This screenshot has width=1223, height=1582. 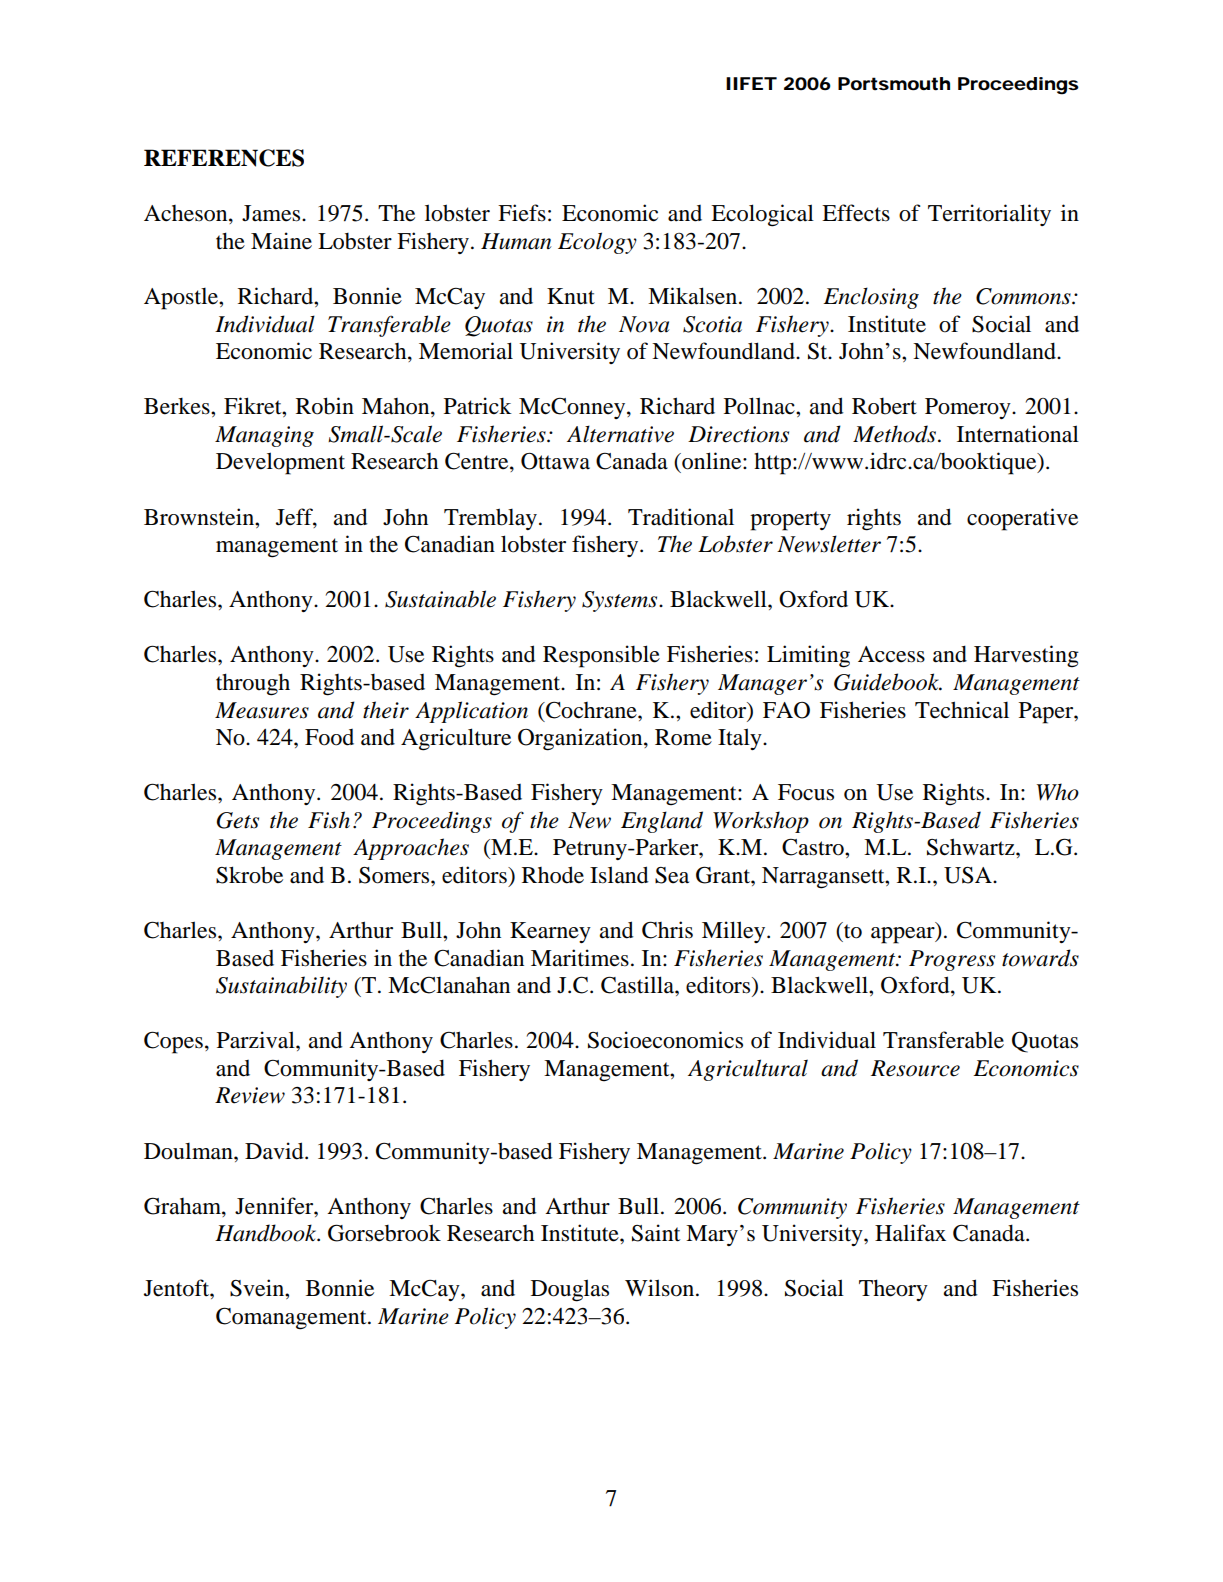 I want to click on Ecology, so click(x=597, y=243).
